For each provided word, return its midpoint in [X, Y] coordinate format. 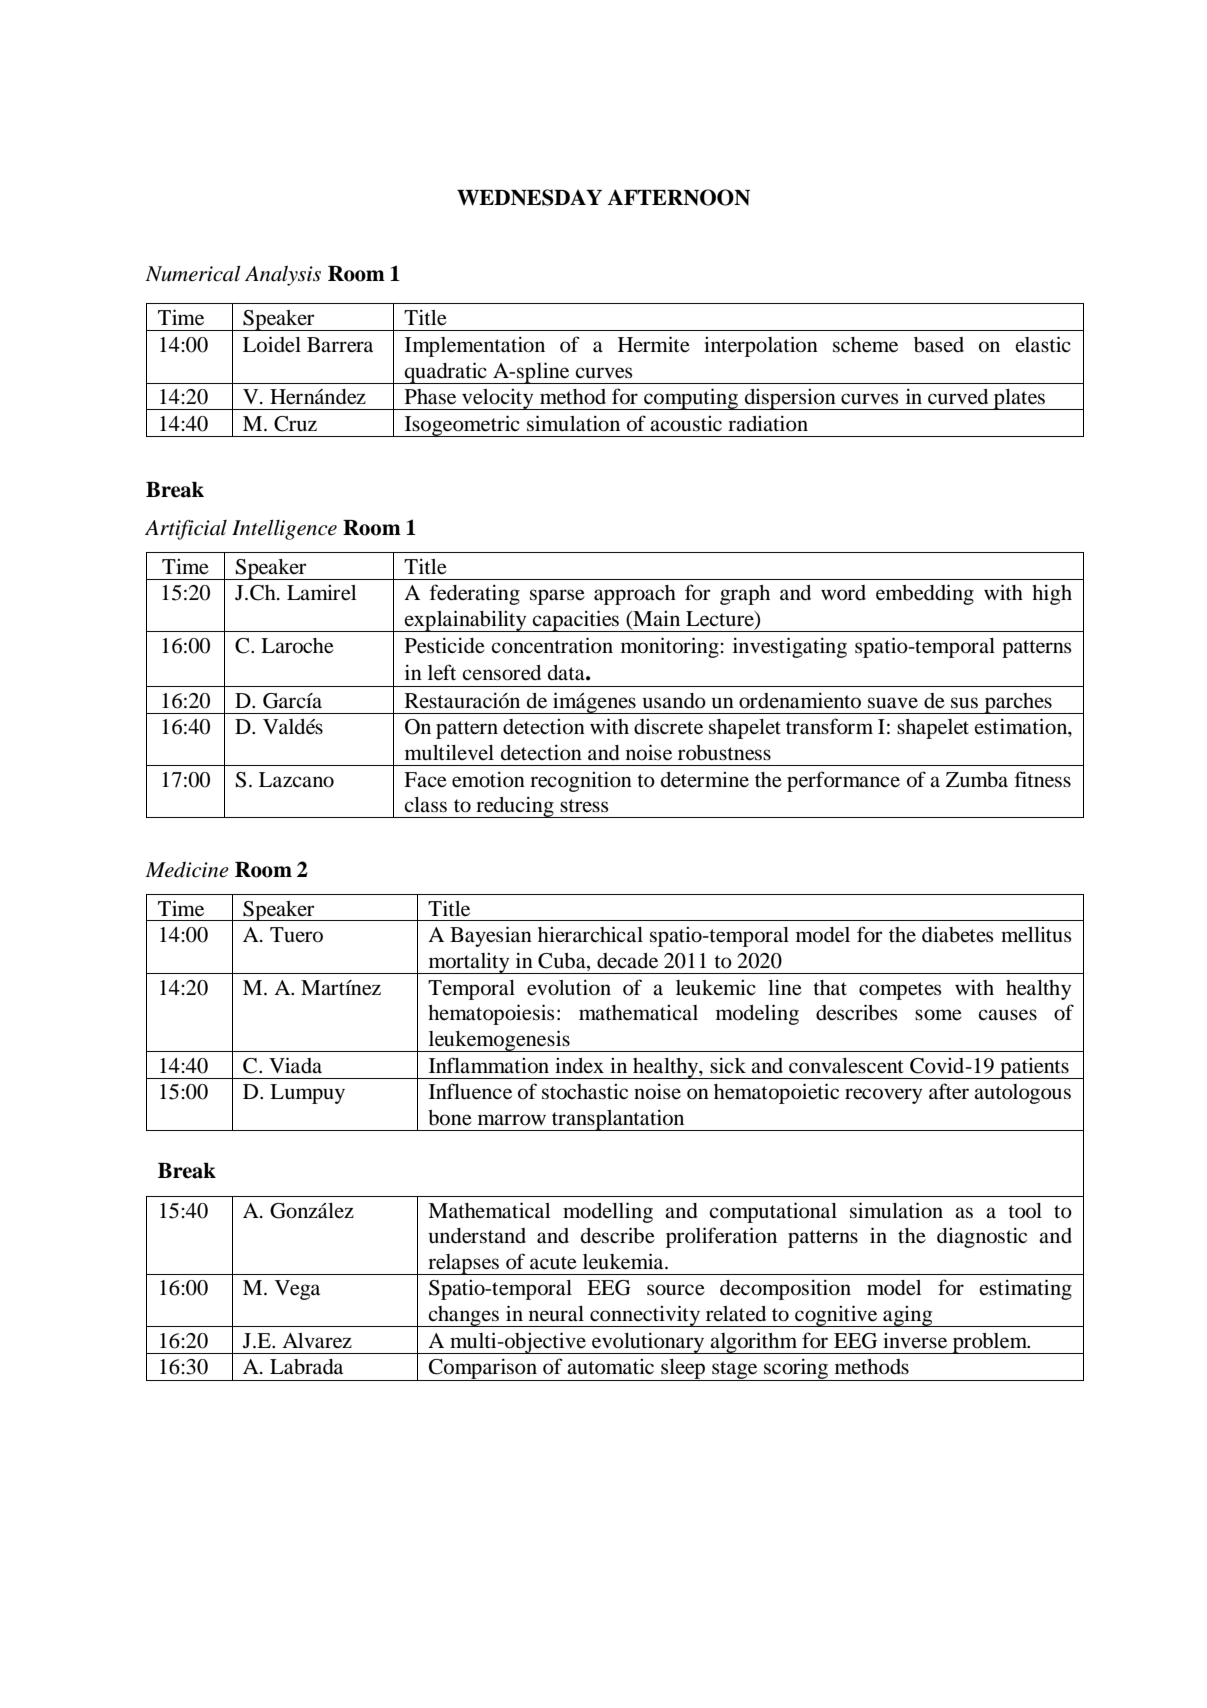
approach [635, 595]
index [579, 1065]
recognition [581, 781]
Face [425, 780]
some [938, 1015]
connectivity [645, 1316]
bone [450, 1118]
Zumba [977, 780]
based [939, 345]
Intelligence [284, 530]
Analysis [283, 276]
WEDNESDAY [529, 197]
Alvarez [317, 1341]
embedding [925, 594]
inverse [915, 1341]
